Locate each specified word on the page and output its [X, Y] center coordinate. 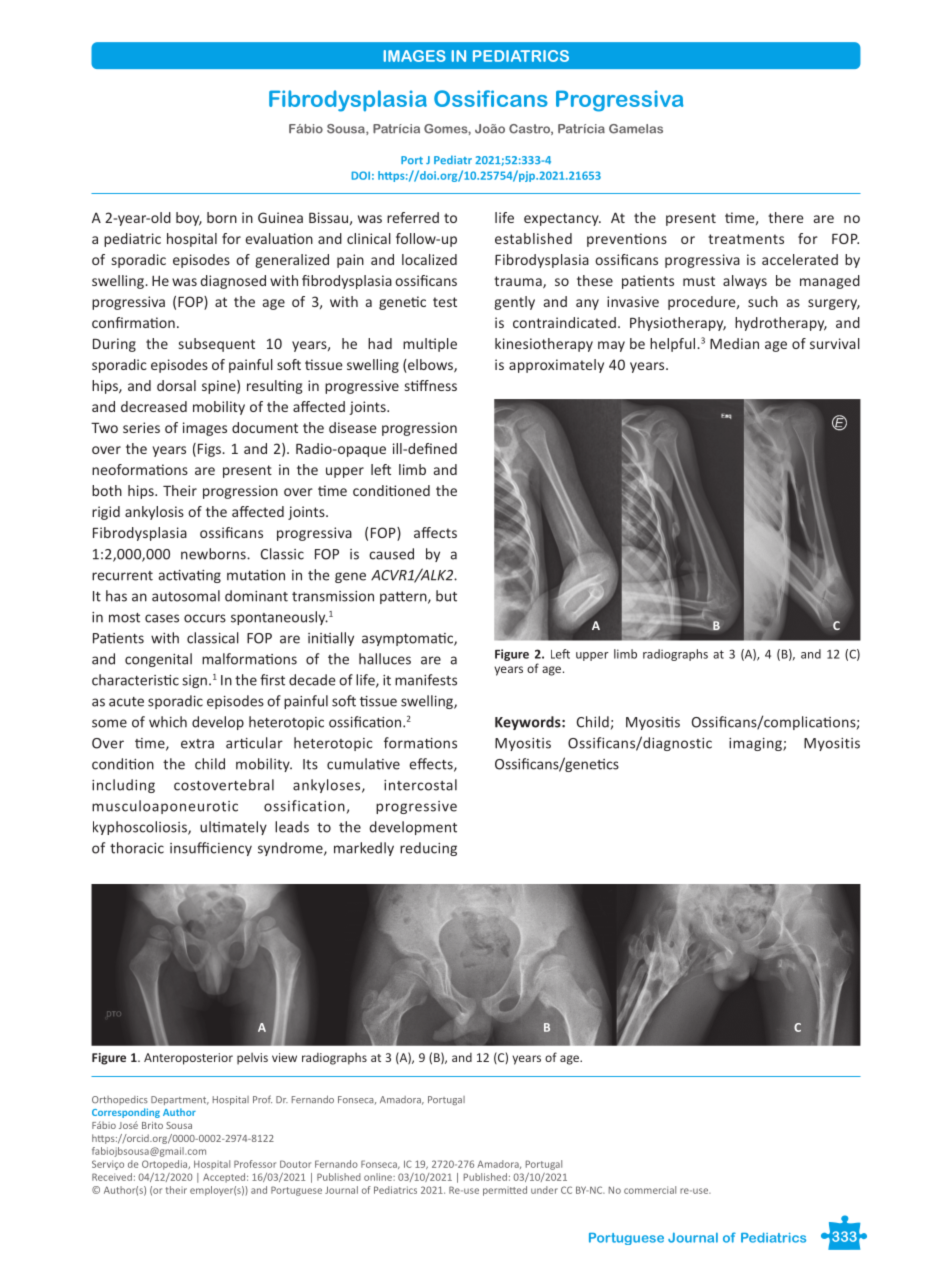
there [786, 217]
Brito [152, 1125]
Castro [530, 129]
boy [189, 219]
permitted [505, 1191]
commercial [650, 1190]
